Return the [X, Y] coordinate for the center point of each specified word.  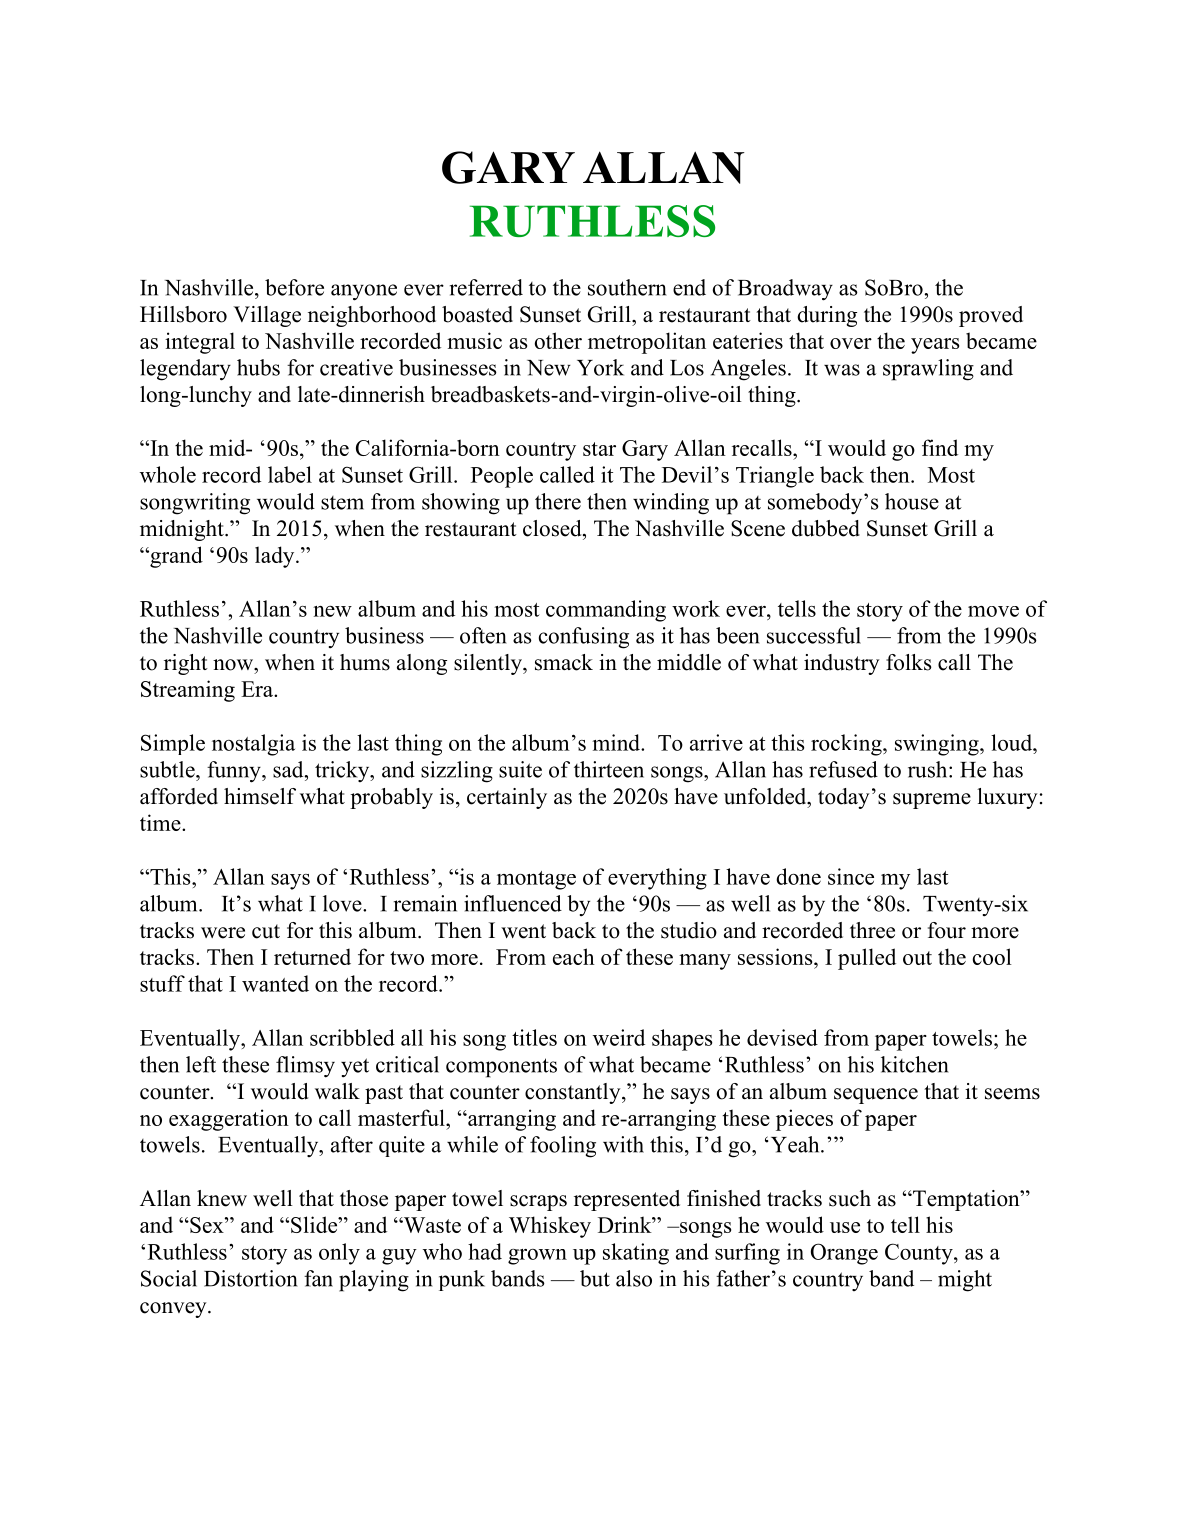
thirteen [609, 769]
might [965, 1281]
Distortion [251, 1278]
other [558, 340]
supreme [932, 801]
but [595, 1278]
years [935, 346]
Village [267, 316]
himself [260, 796]
